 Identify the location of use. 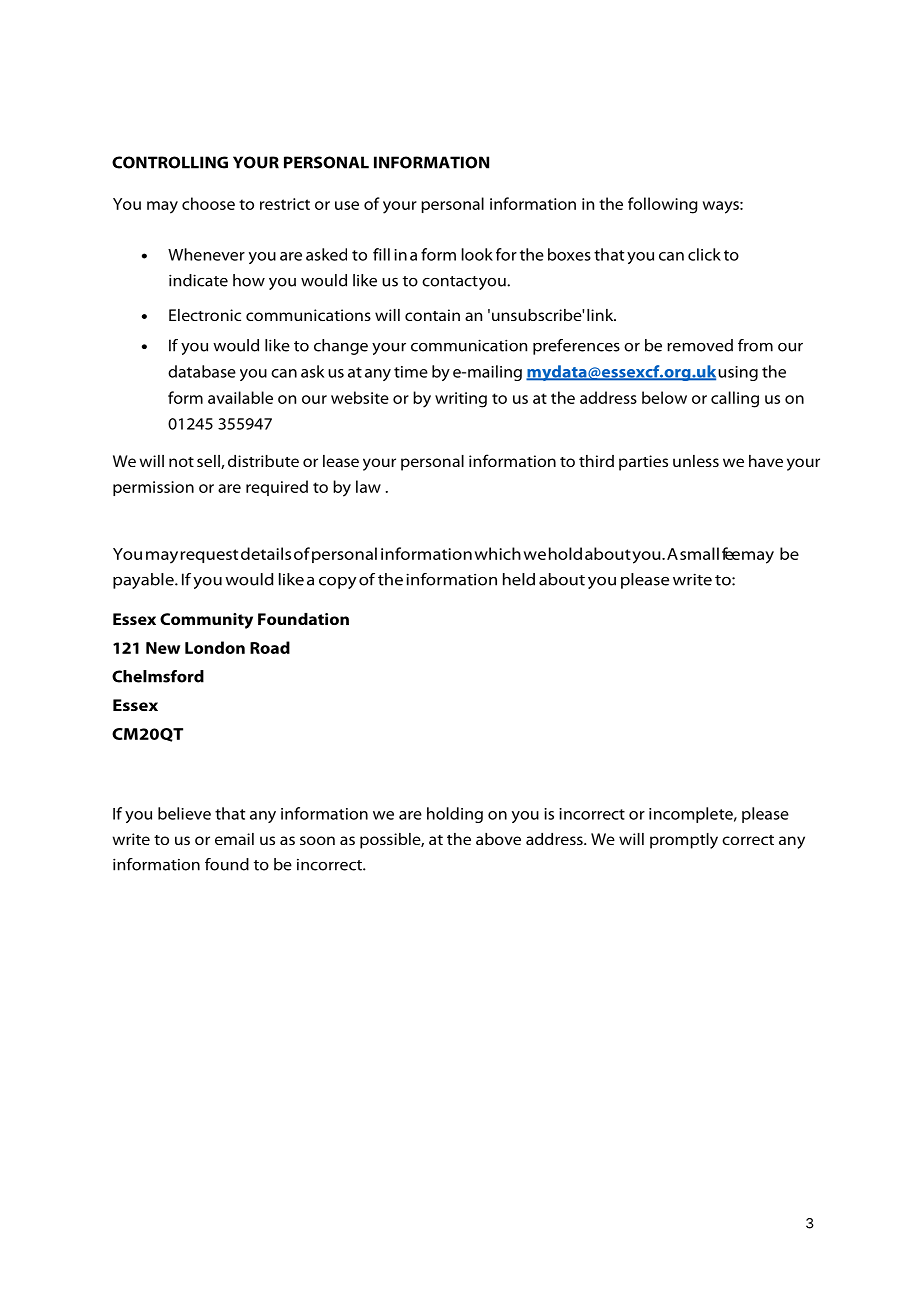
(347, 205).
